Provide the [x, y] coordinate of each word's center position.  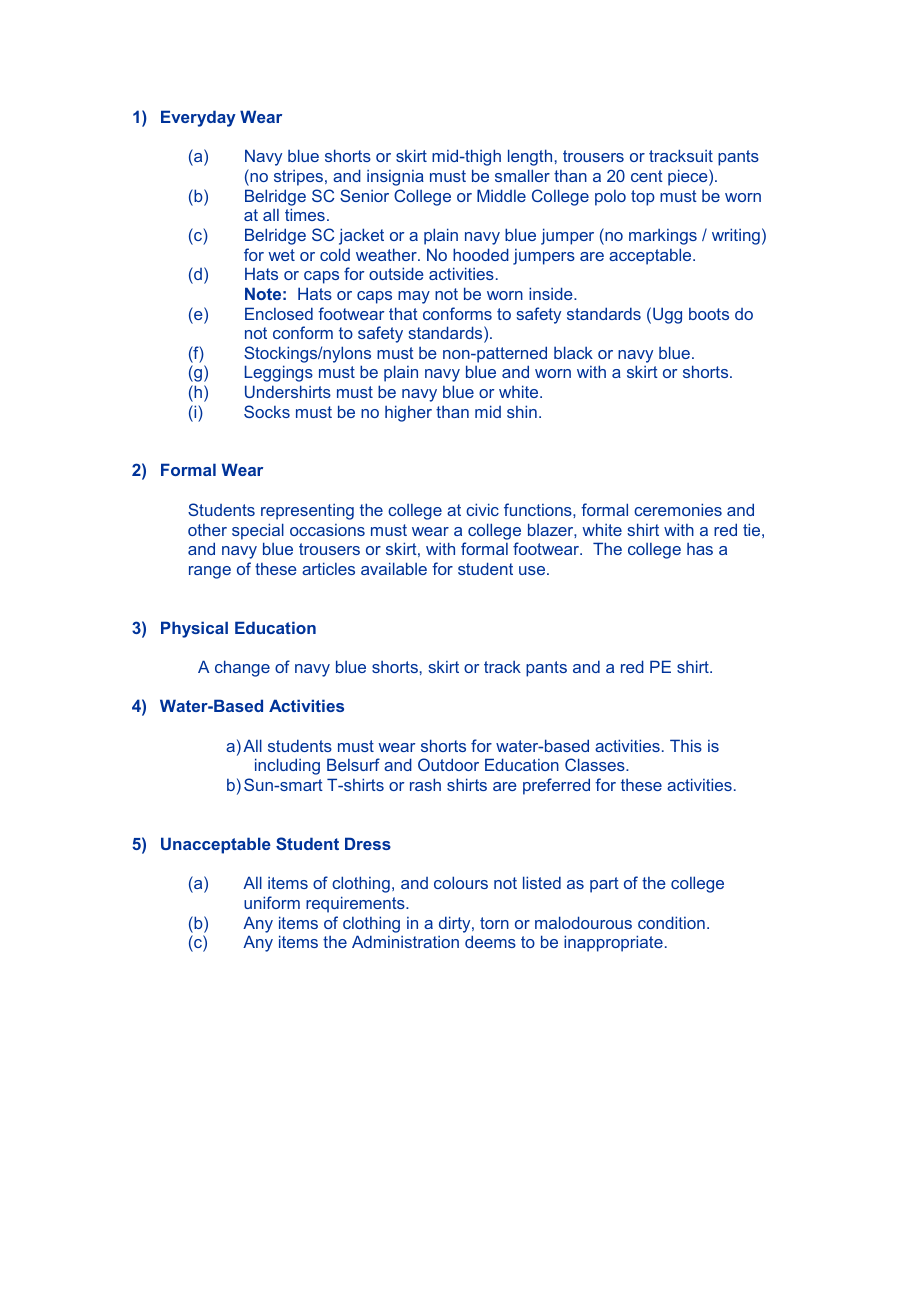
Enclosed [279, 313]
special [258, 531]
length [530, 157]
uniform [272, 902]
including [287, 766]
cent [647, 176]
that [403, 313]
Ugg [667, 315]
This [686, 745]
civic [482, 509]
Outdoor [448, 764]
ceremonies [678, 509]
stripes [298, 178]
